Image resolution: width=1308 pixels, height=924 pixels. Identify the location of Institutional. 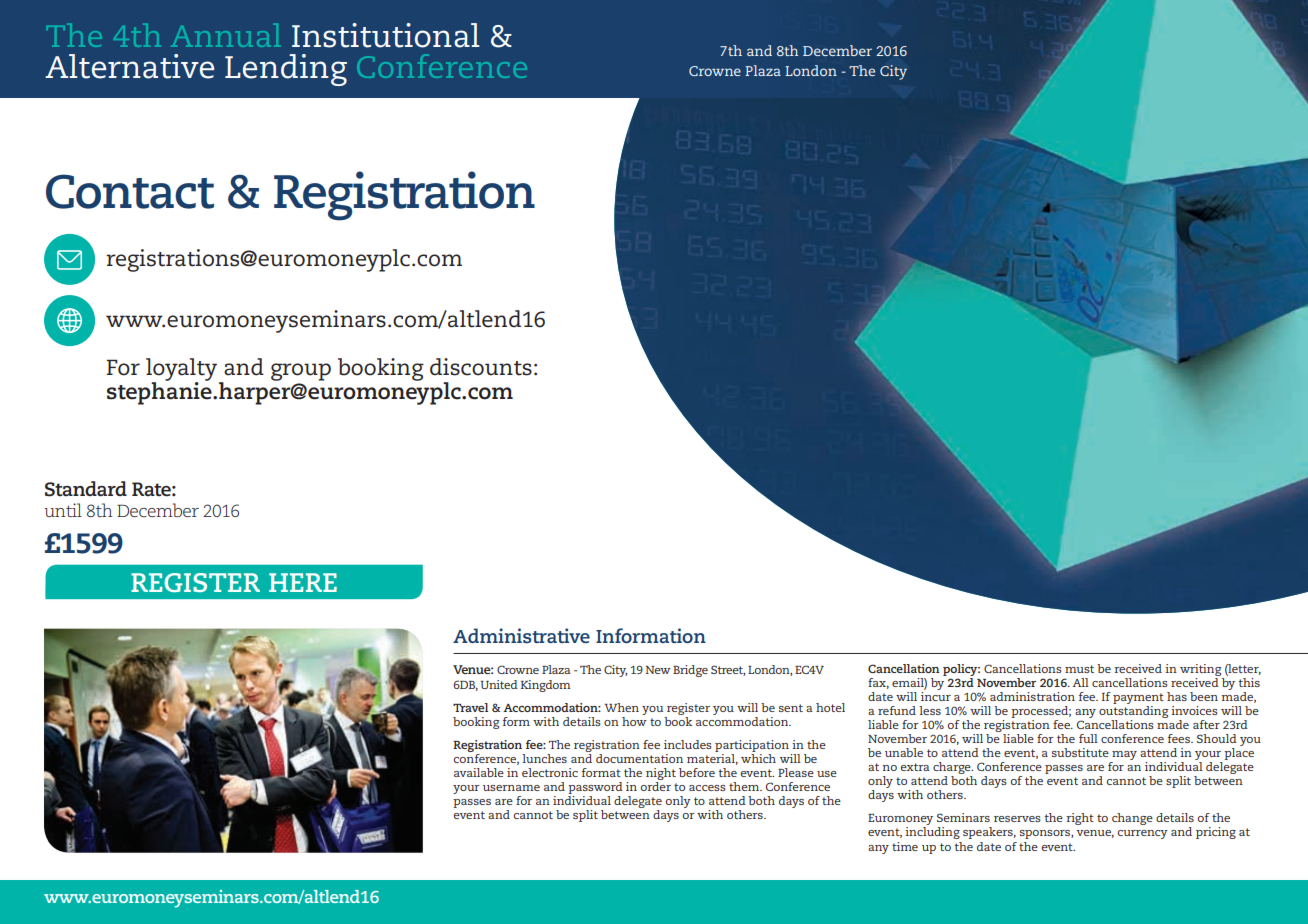
(386, 35).
